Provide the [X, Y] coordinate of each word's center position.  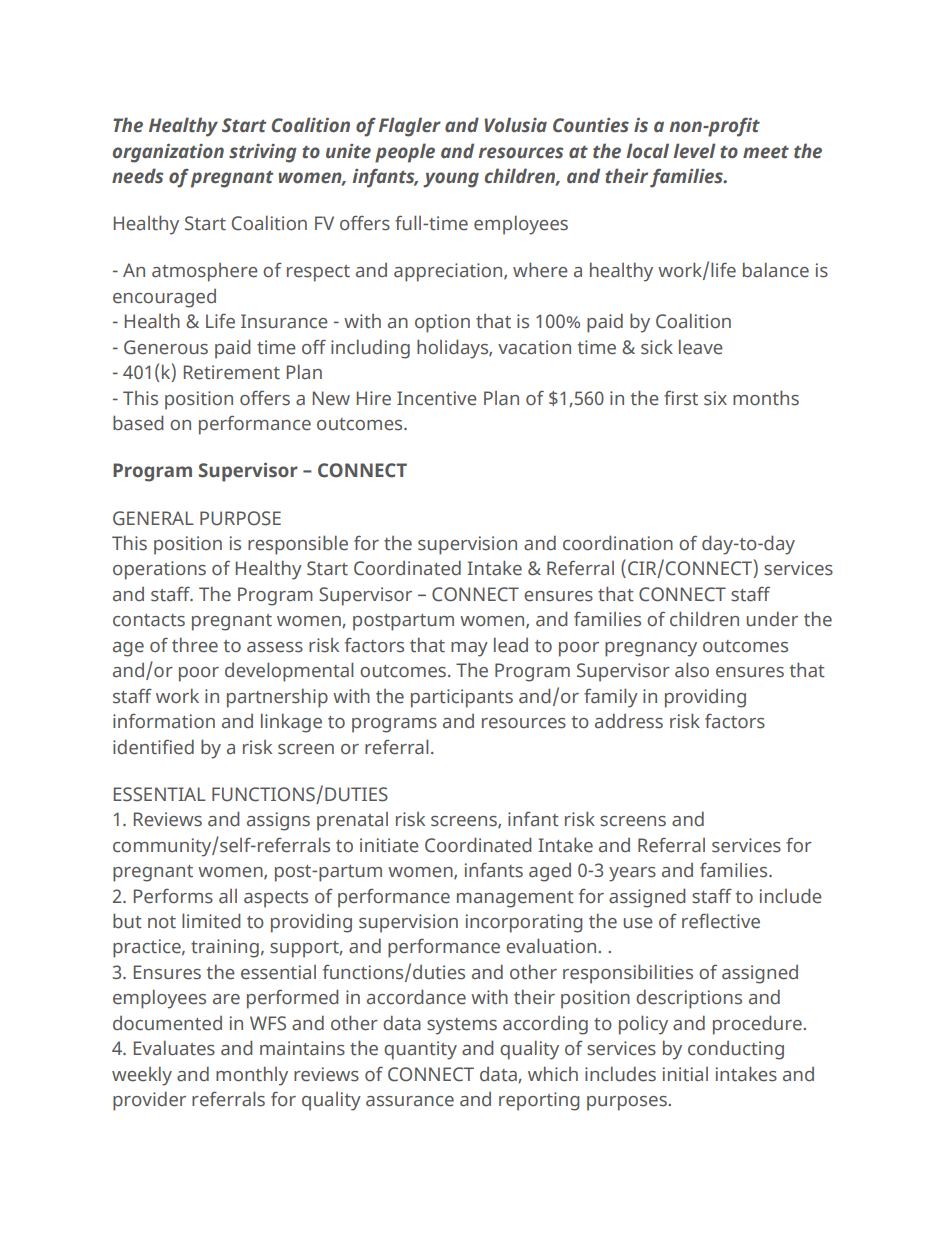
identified [153, 747]
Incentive [437, 398]
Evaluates [174, 1048]
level [694, 151]
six [715, 398]
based [138, 423]
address [629, 721]
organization [168, 153]
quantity [420, 1050]
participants [462, 698]
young [451, 180]
